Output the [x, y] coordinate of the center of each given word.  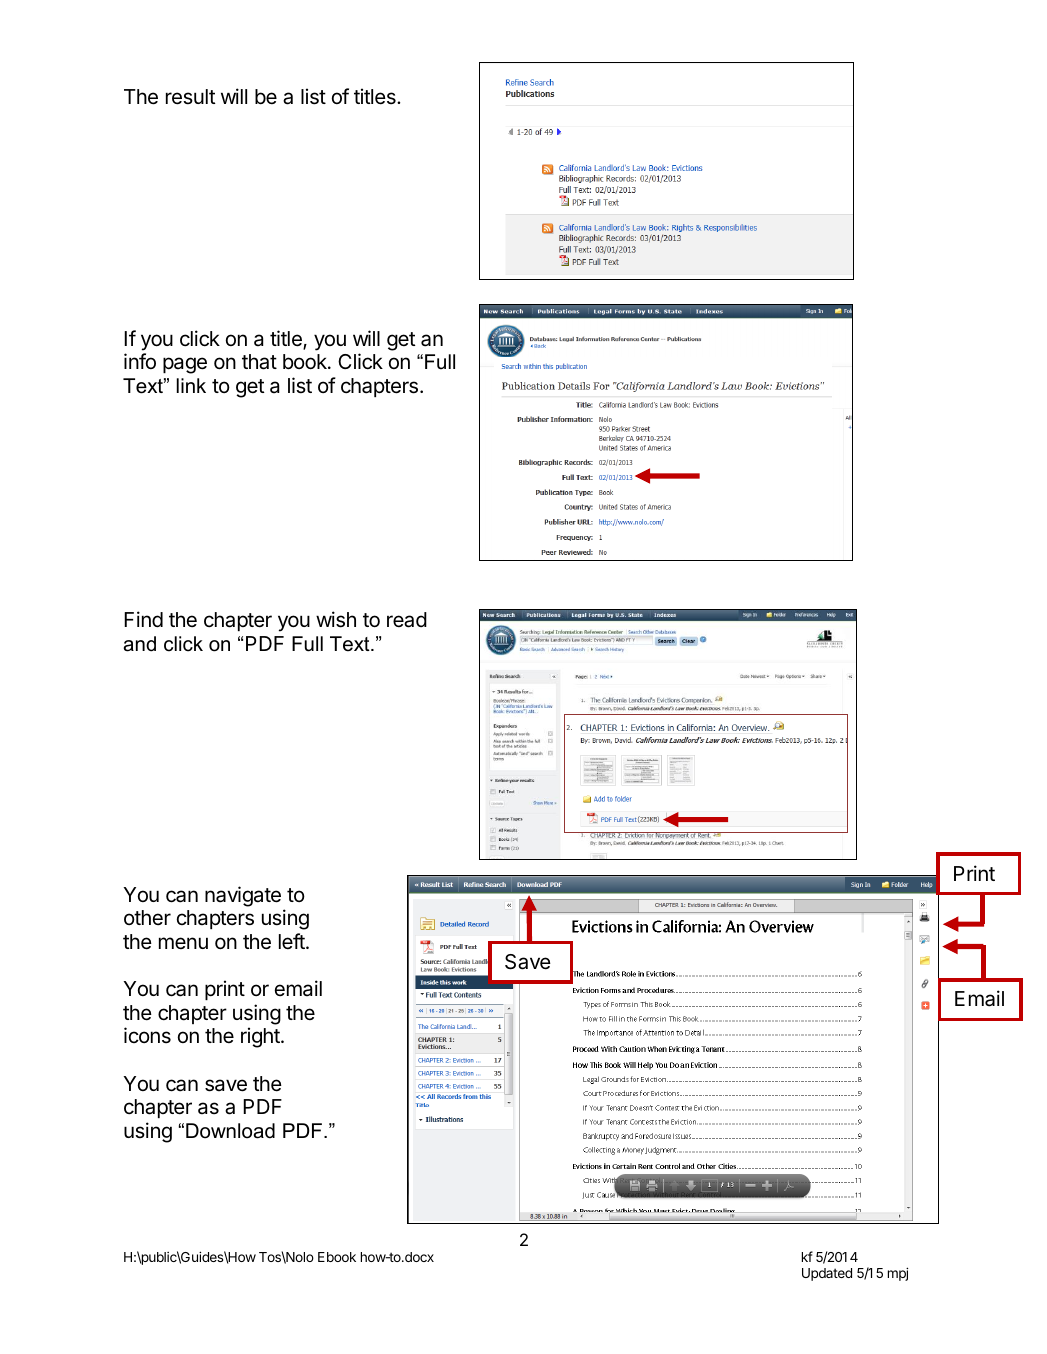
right [261, 1037]
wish [336, 619]
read [407, 620]
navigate [243, 896]
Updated [827, 1274]
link [191, 385]
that [259, 362]
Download [230, 1131]
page [185, 365]
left [293, 941]
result [191, 97]
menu [183, 943]
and [140, 644]
